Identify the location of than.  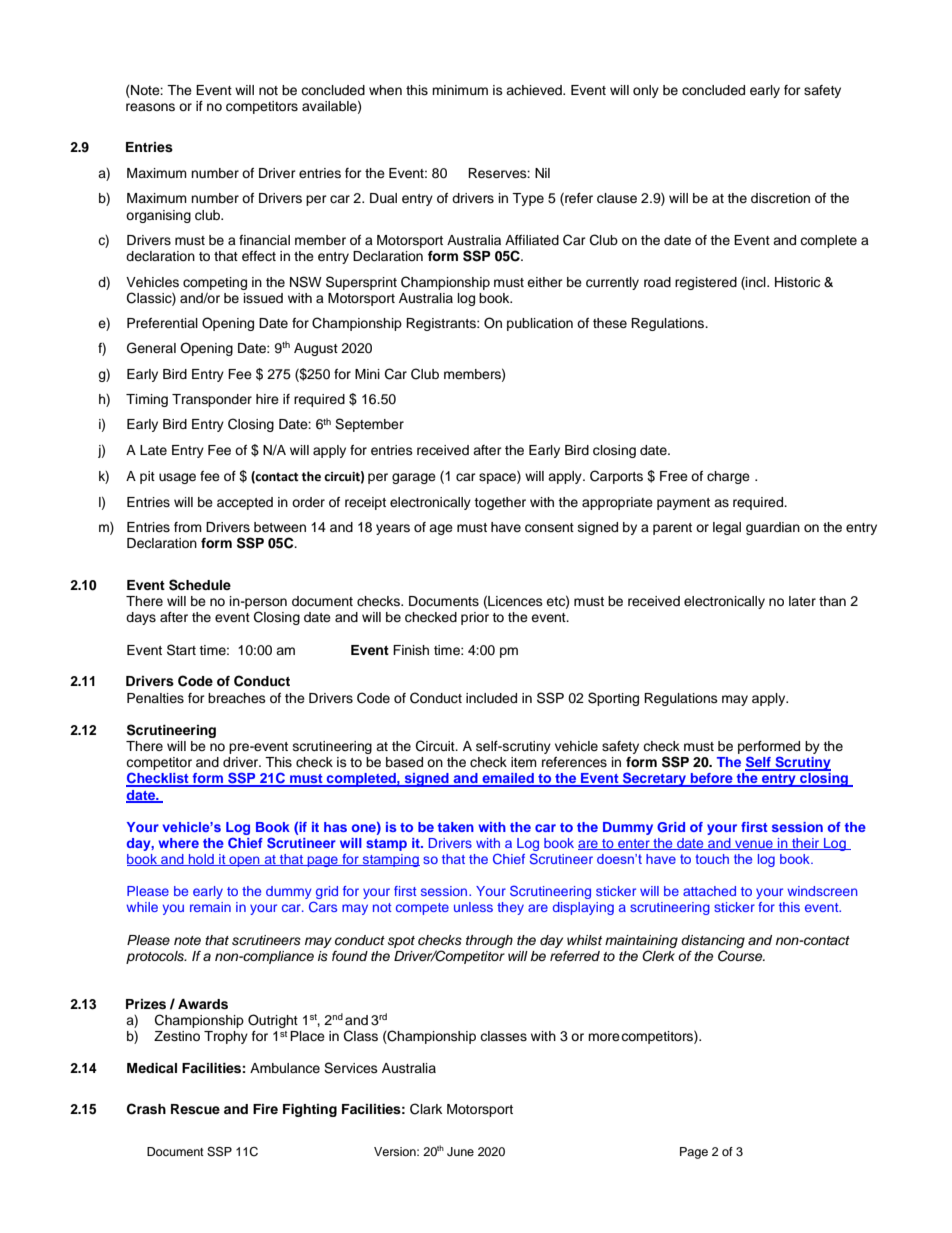
(832, 601).
